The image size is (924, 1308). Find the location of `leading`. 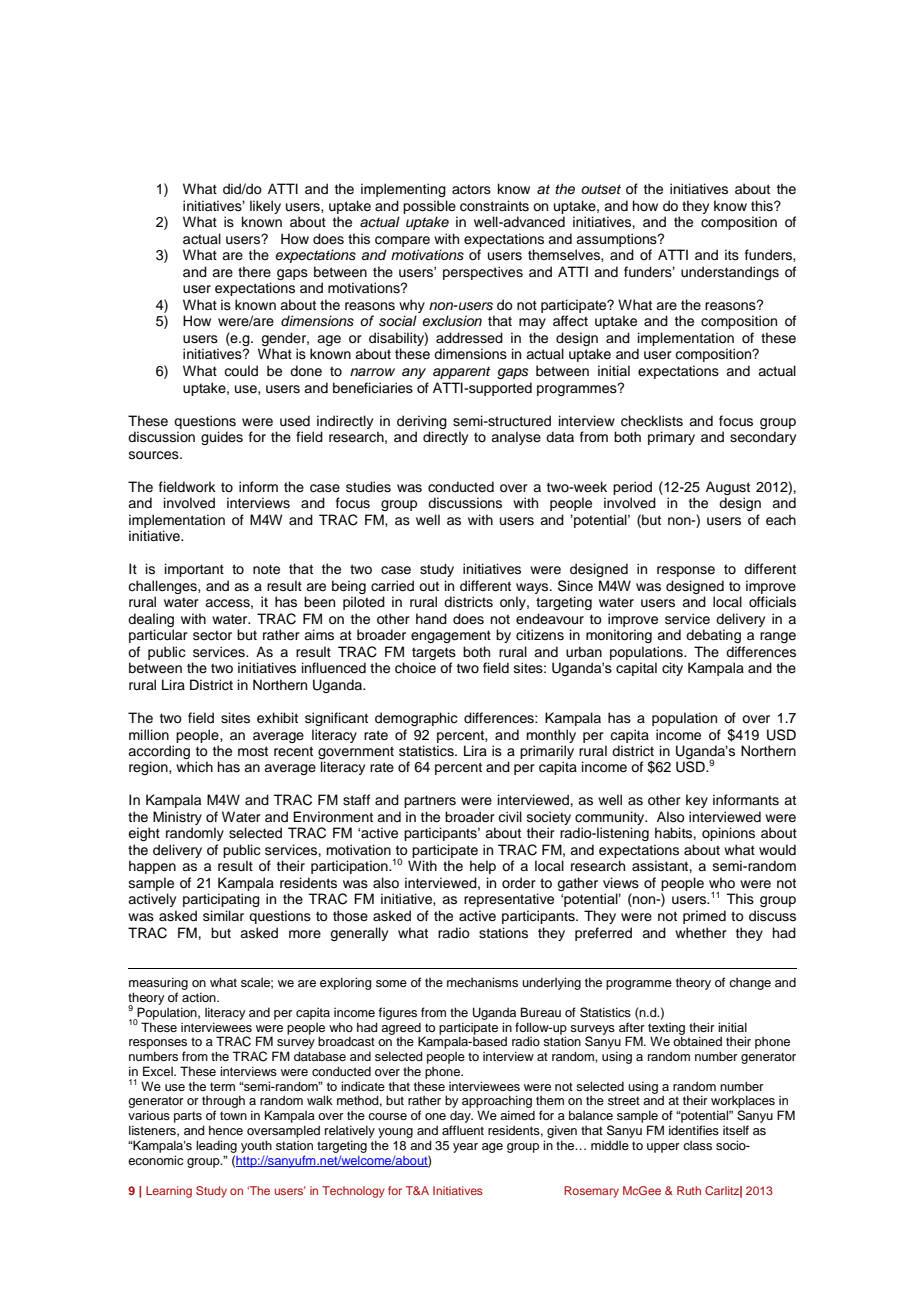

leading is located at coordinates (216, 1146).
